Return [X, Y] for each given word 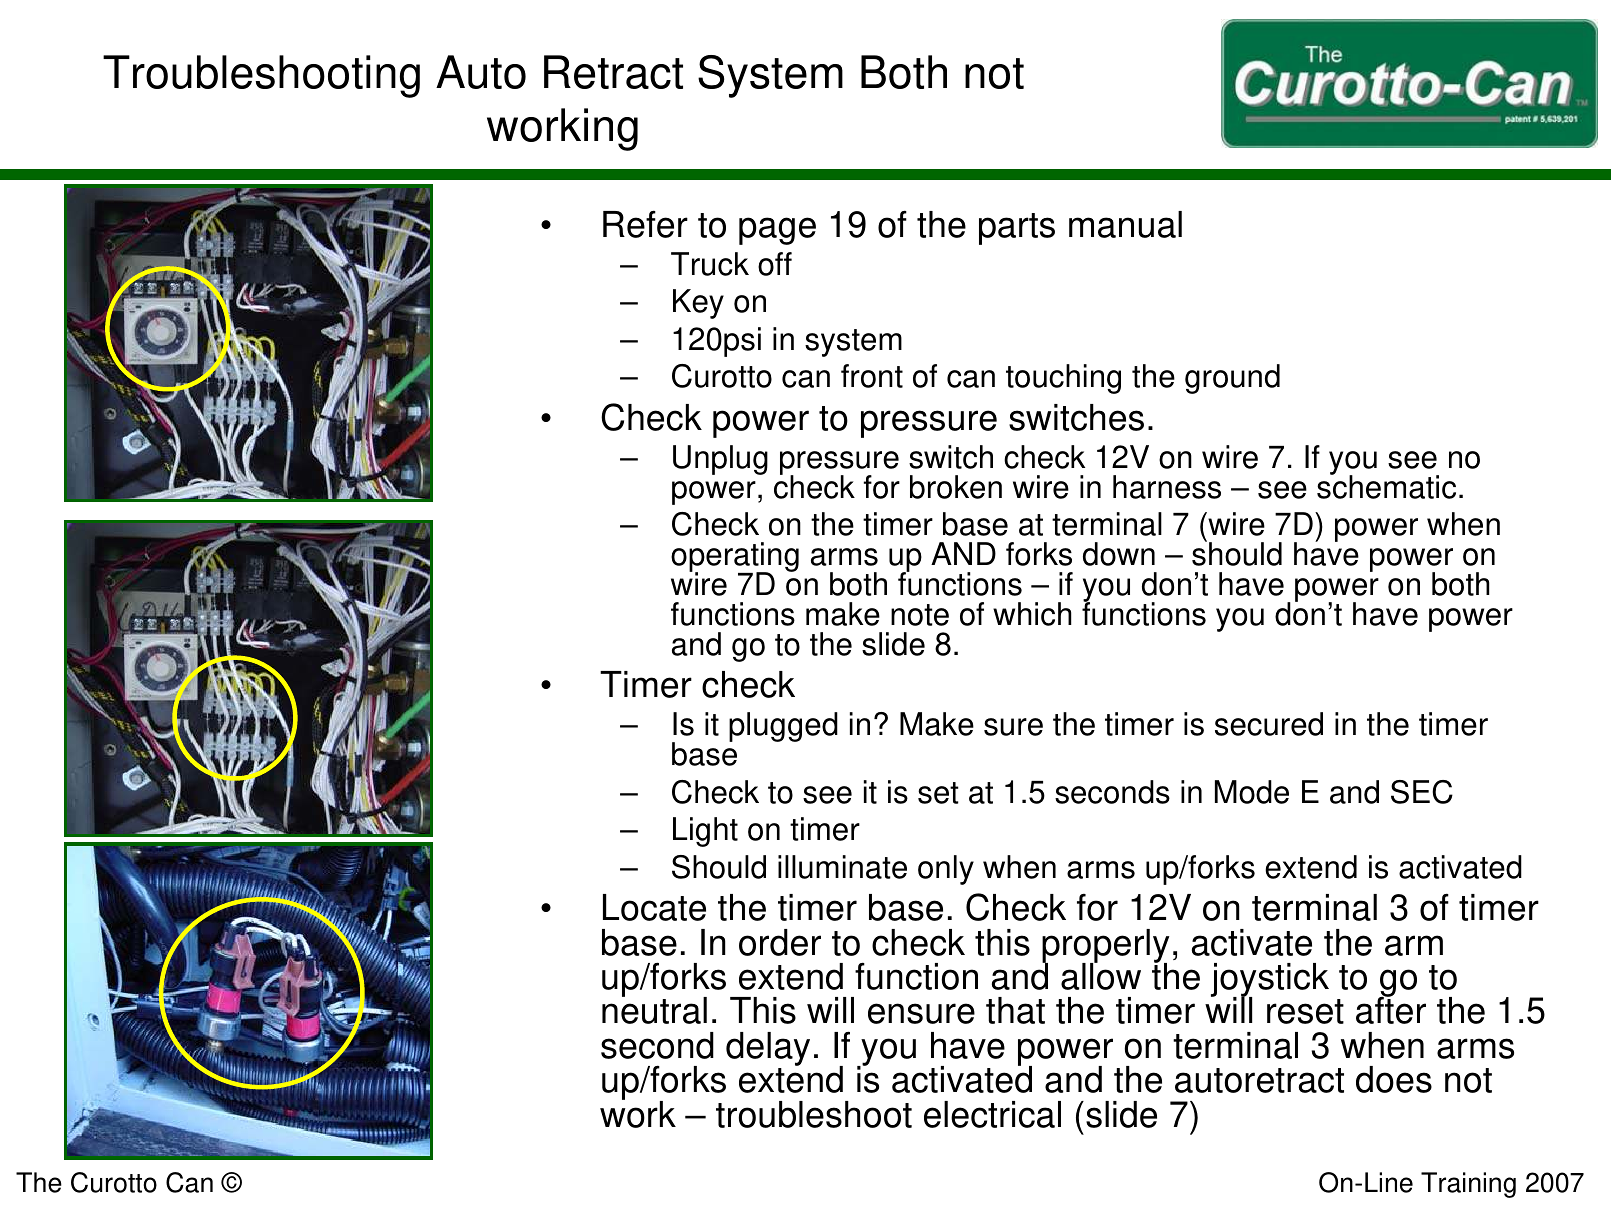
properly [1105, 947]
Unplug [720, 460]
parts [1017, 229]
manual [1125, 224]
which [1032, 614]
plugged [783, 727]
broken [956, 487]
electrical [992, 1114]
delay [768, 1050]
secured [1269, 724]
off [775, 264]
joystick [1270, 981]
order [780, 942]
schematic [1386, 486]
